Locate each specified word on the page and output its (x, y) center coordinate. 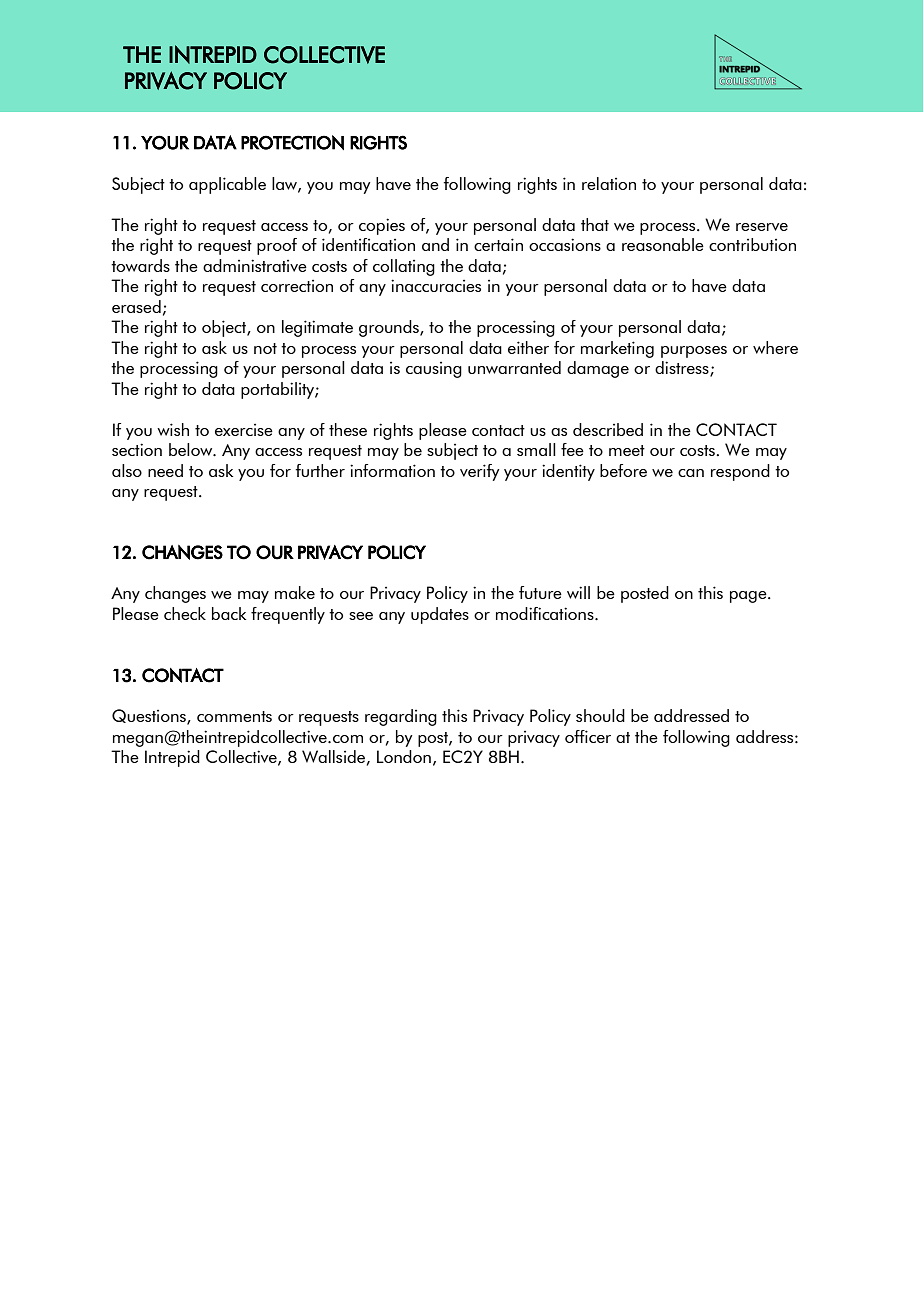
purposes (694, 352)
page (749, 597)
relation (609, 183)
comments (234, 716)
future (540, 592)
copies (382, 226)
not (265, 348)
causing (434, 370)
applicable (227, 185)
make (295, 592)
